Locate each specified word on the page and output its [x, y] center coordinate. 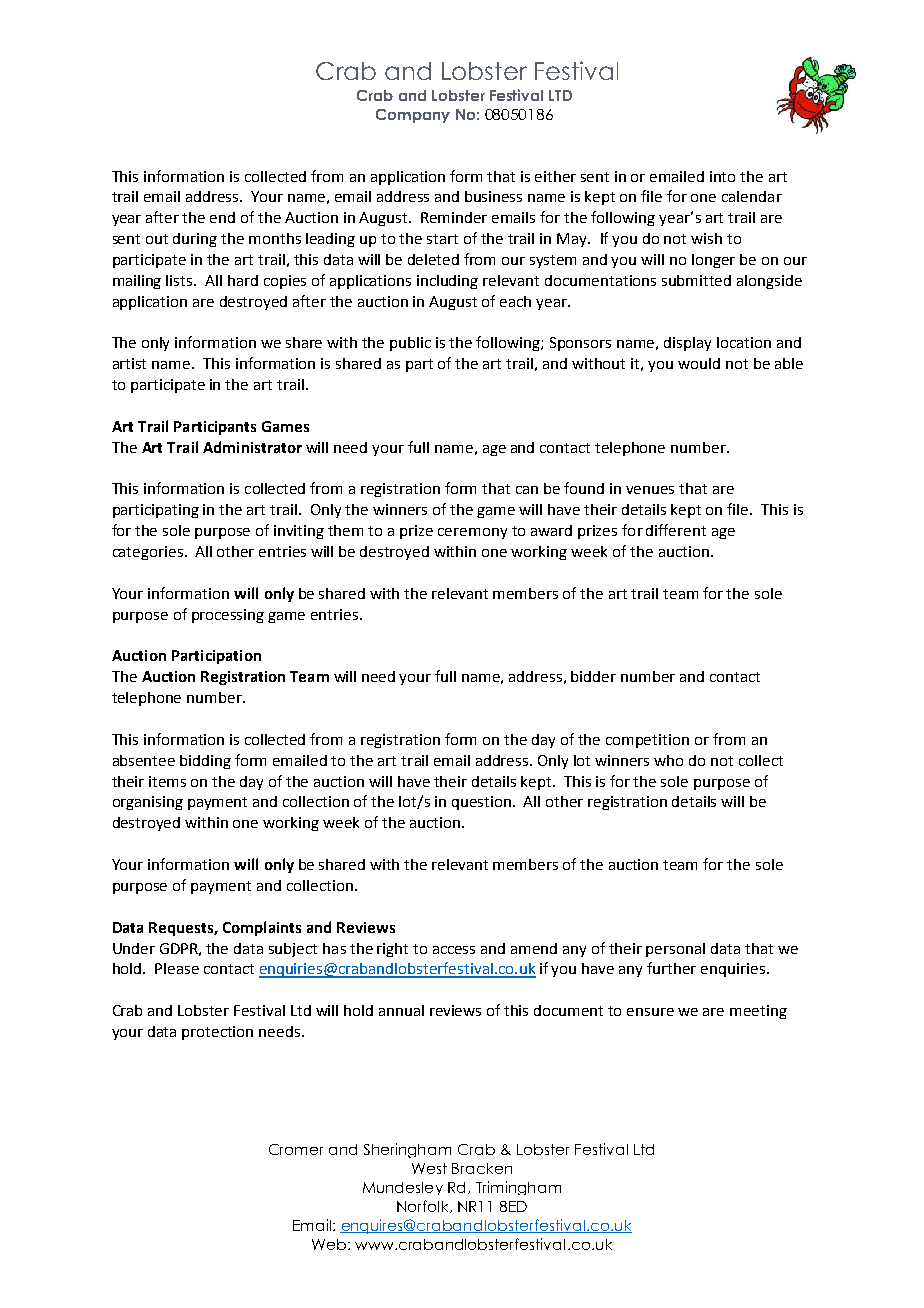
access [454, 950]
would [699, 363]
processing [228, 616]
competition [647, 741]
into [722, 176]
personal [675, 950]
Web [330, 1244]
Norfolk [424, 1206]
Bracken [482, 1168]
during [195, 240]
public [410, 344]
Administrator [252, 447]
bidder [593, 676]
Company [413, 116]
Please [177, 968]
